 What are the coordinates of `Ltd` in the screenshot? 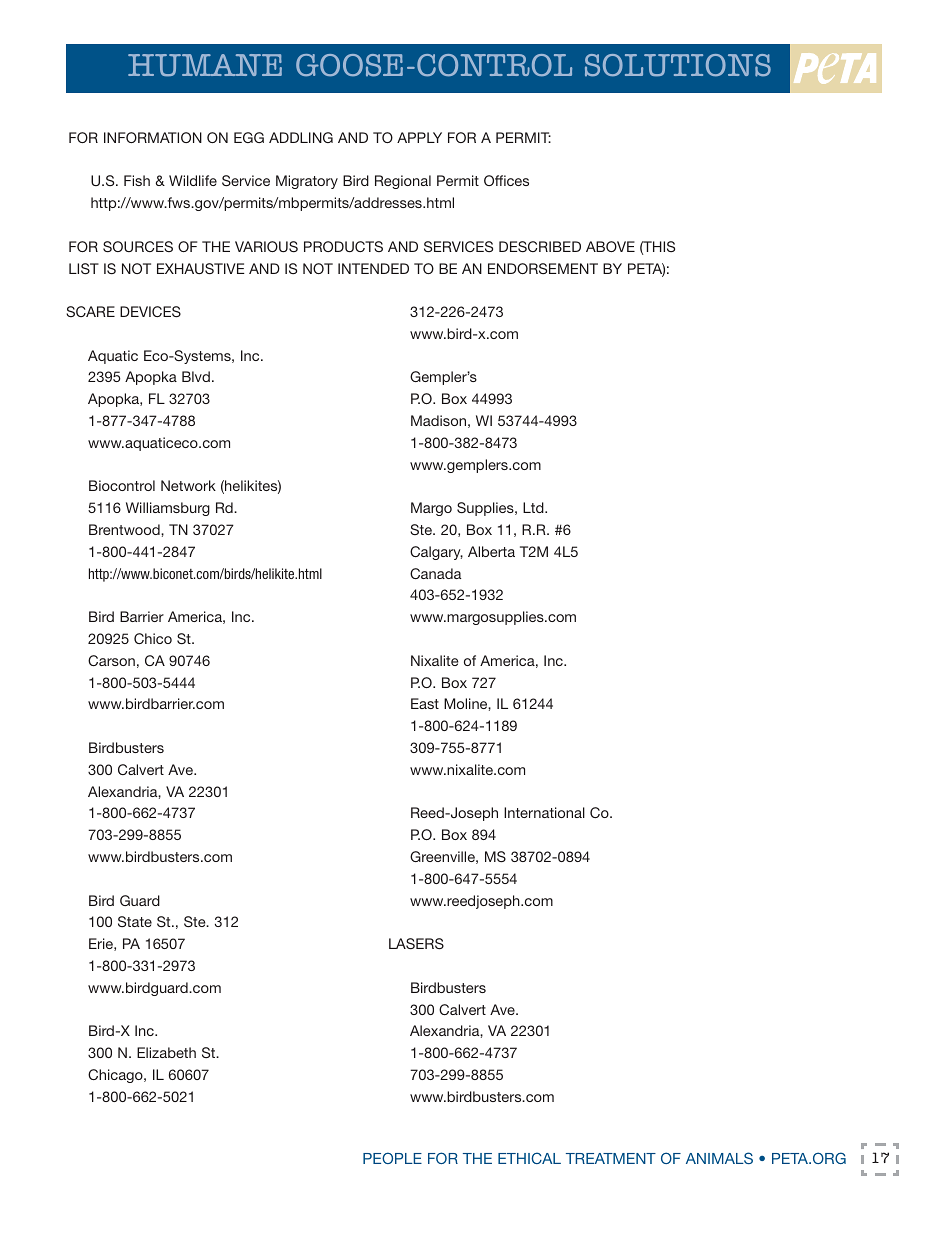 It's located at (534, 507).
